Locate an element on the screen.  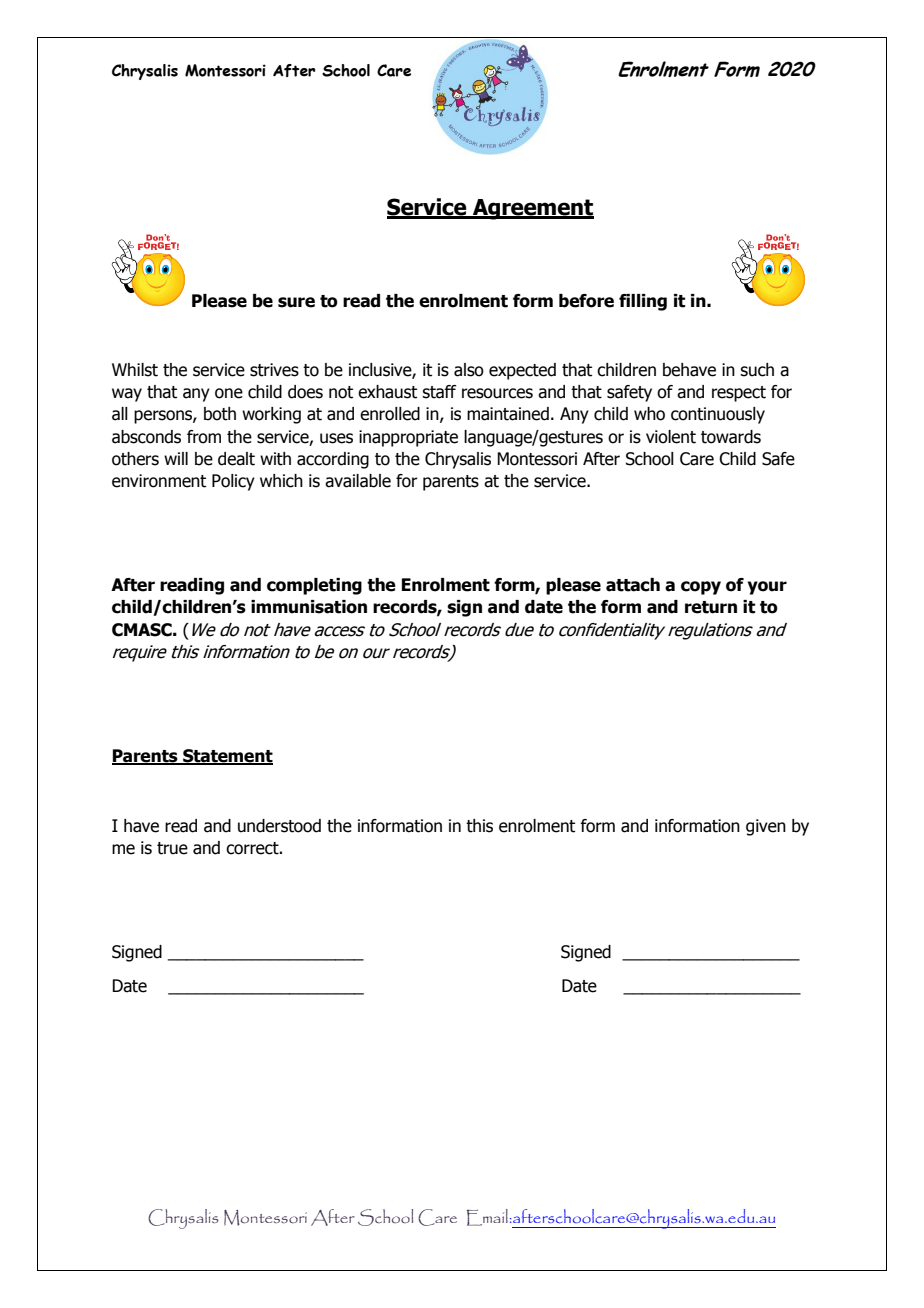
Agreement is located at coordinates (532, 209).
